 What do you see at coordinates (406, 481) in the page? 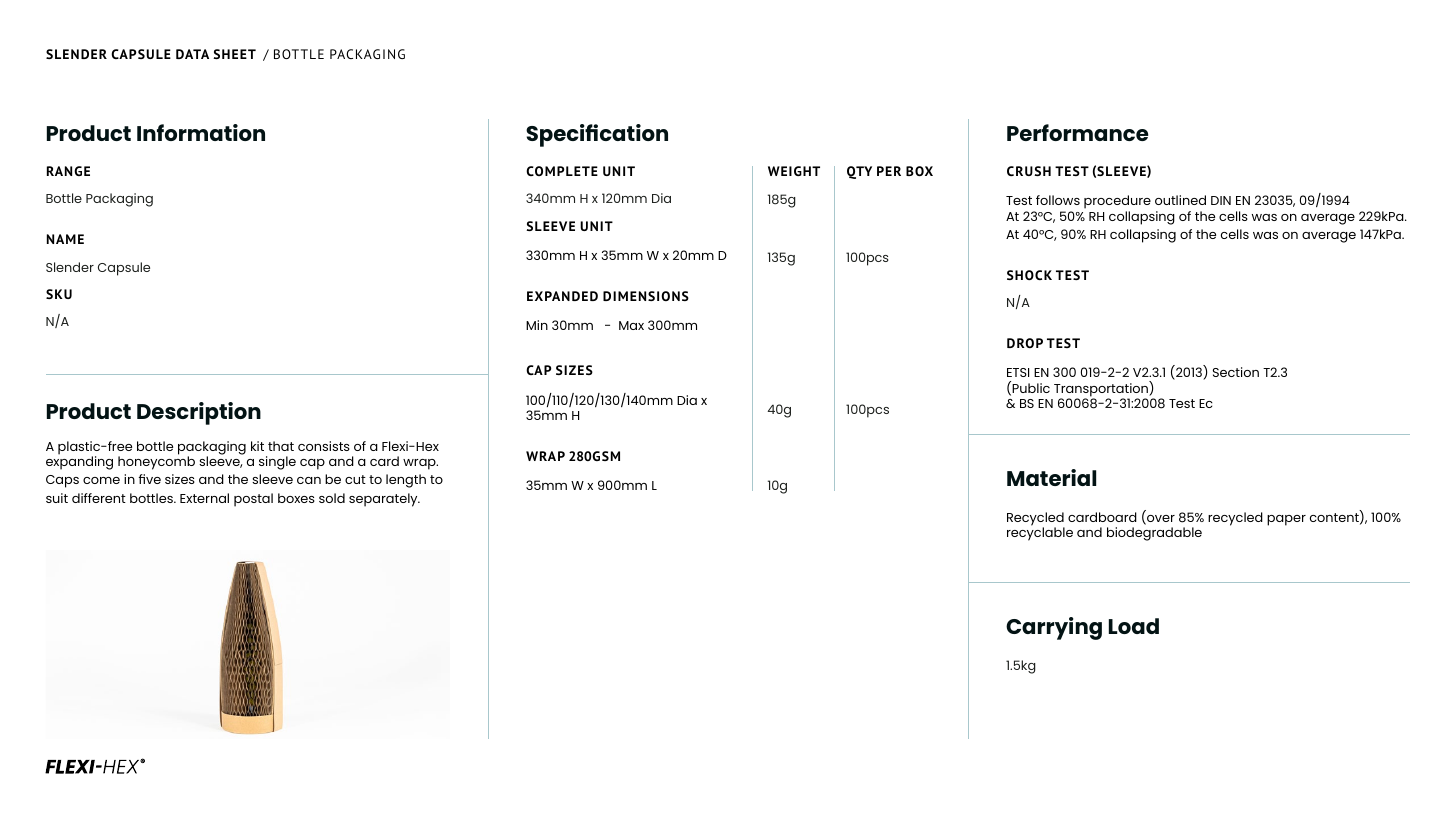
I see `length` at bounding box center [406, 481].
